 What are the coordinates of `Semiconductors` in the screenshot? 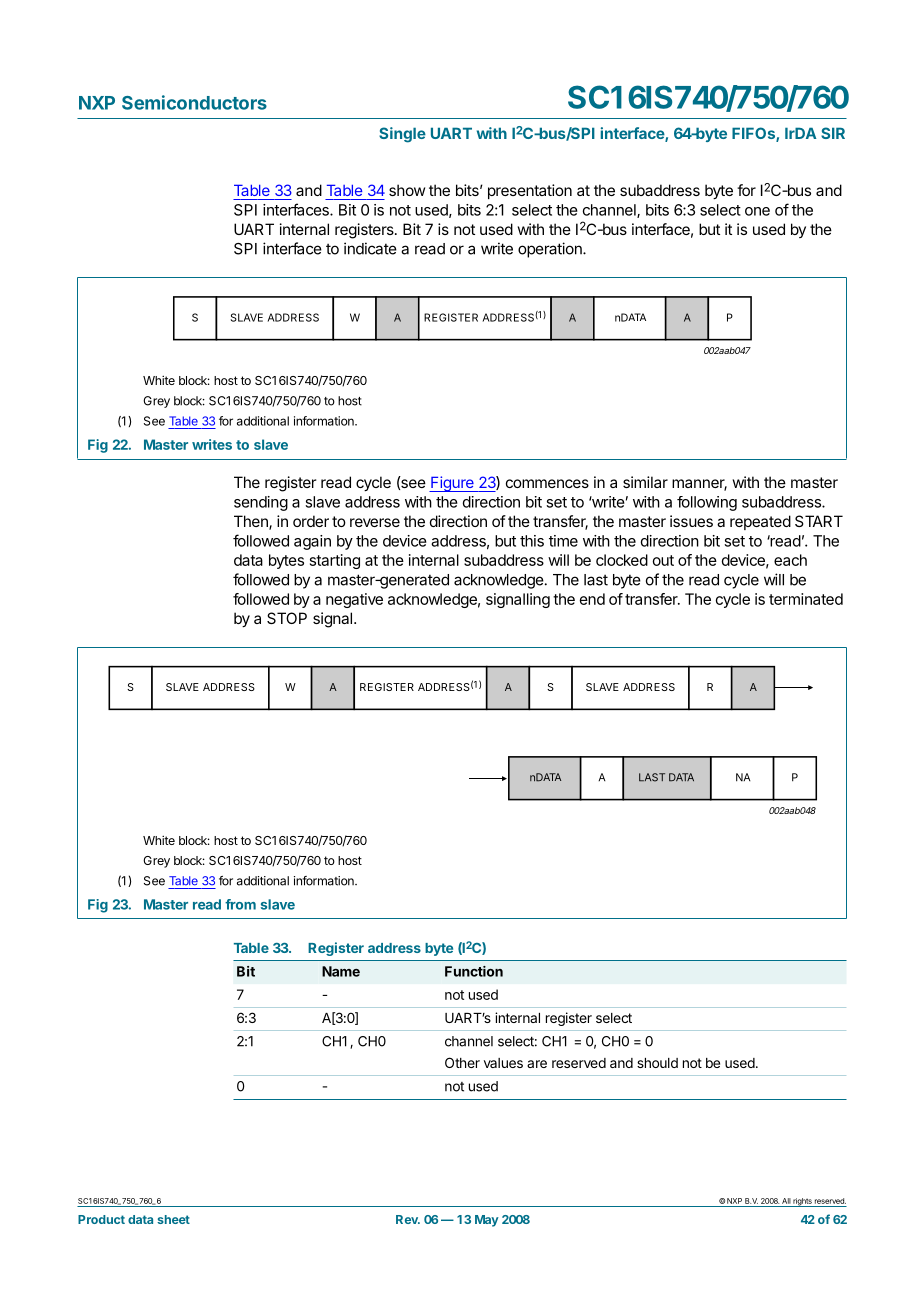 It's located at (194, 102).
